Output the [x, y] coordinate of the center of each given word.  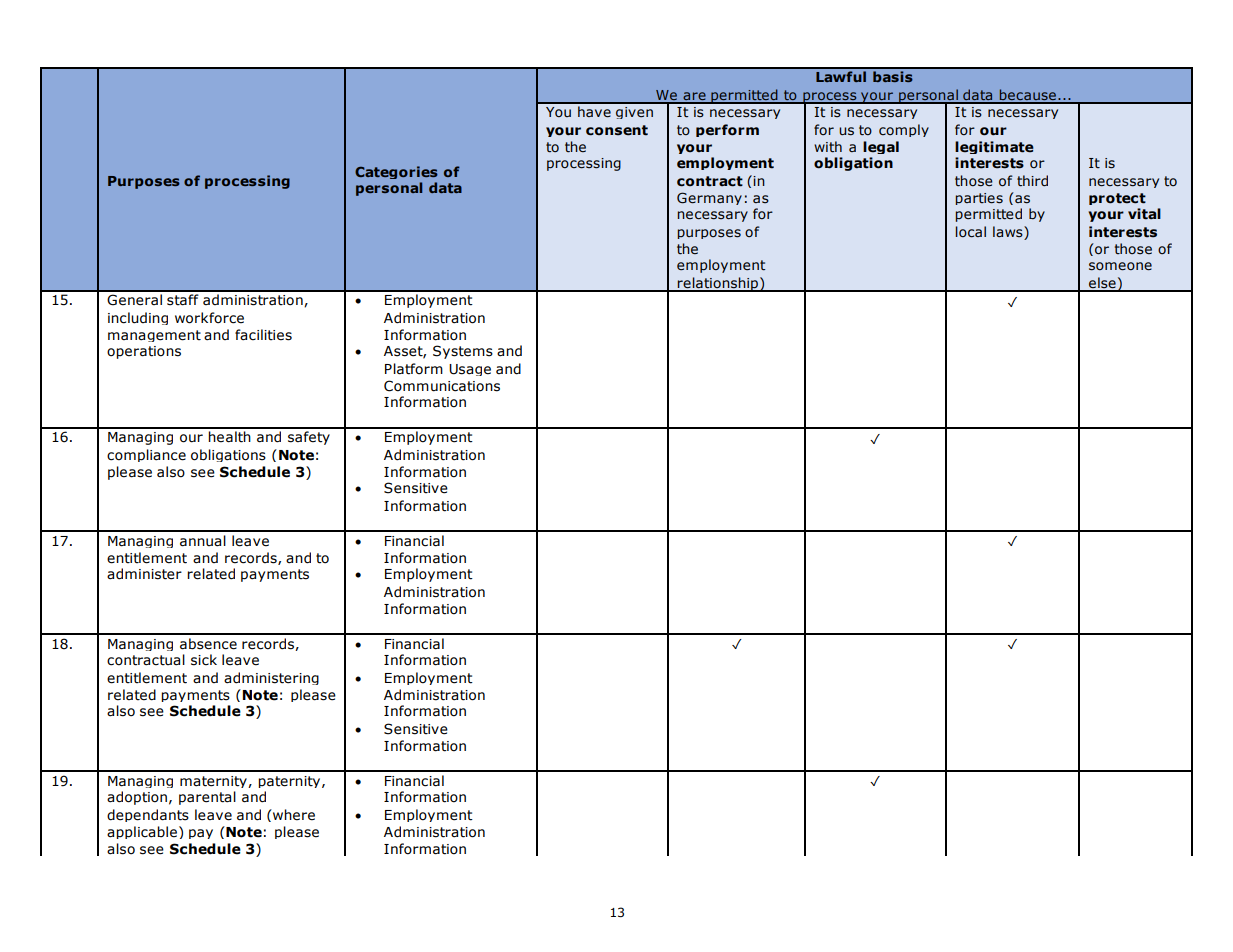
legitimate [994, 147]
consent [617, 130]
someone [1120, 266]
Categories [396, 172]
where [293, 815]
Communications [442, 386]
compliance [146, 455]
